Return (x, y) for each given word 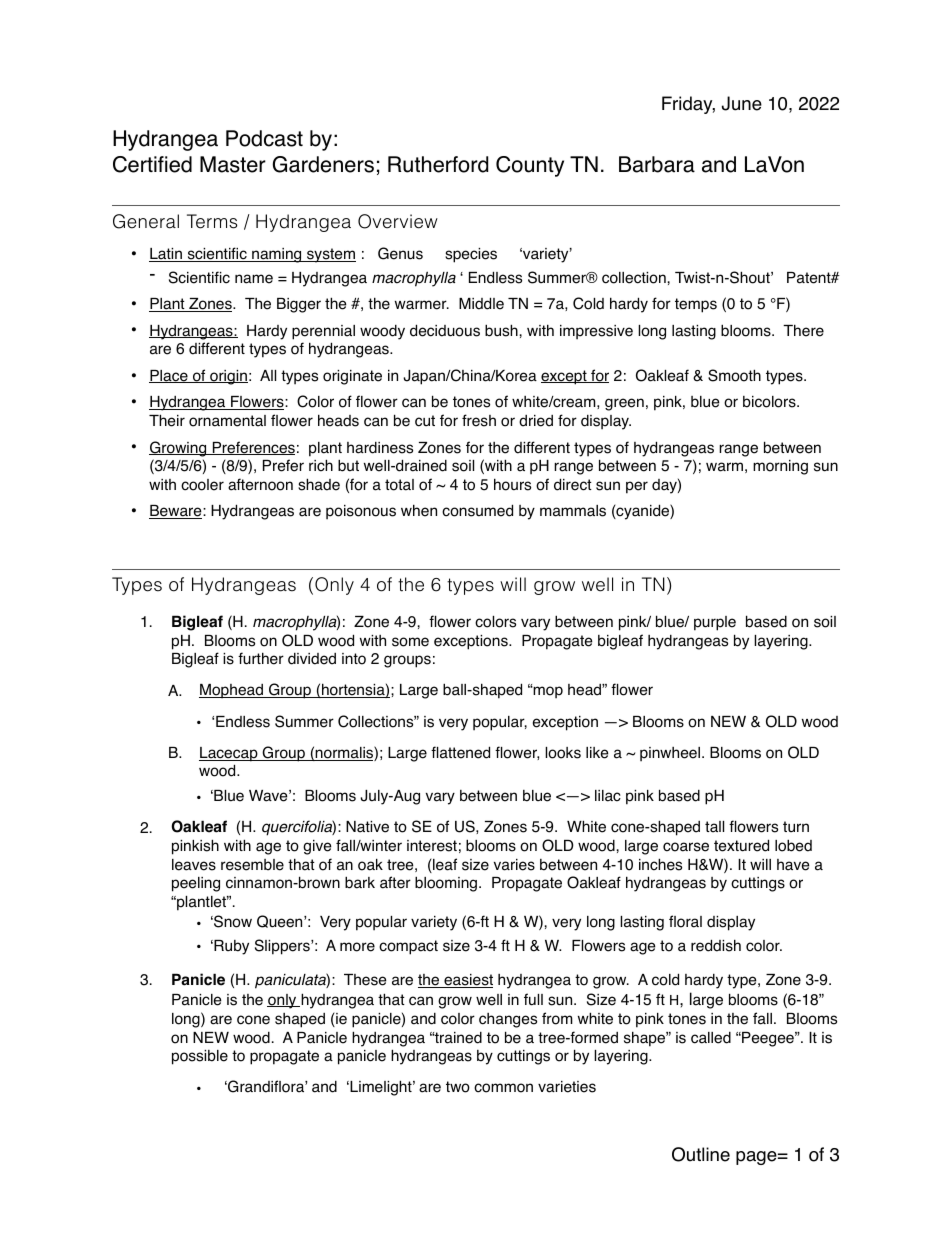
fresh (479, 420)
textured (741, 845)
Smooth (734, 375)
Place (169, 376)
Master (233, 164)
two (458, 1087)
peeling (196, 884)
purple (715, 623)
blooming (446, 884)
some (410, 642)
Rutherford (438, 164)
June (742, 103)
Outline (701, 1154)
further (261, 658)
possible (200, 1057)
